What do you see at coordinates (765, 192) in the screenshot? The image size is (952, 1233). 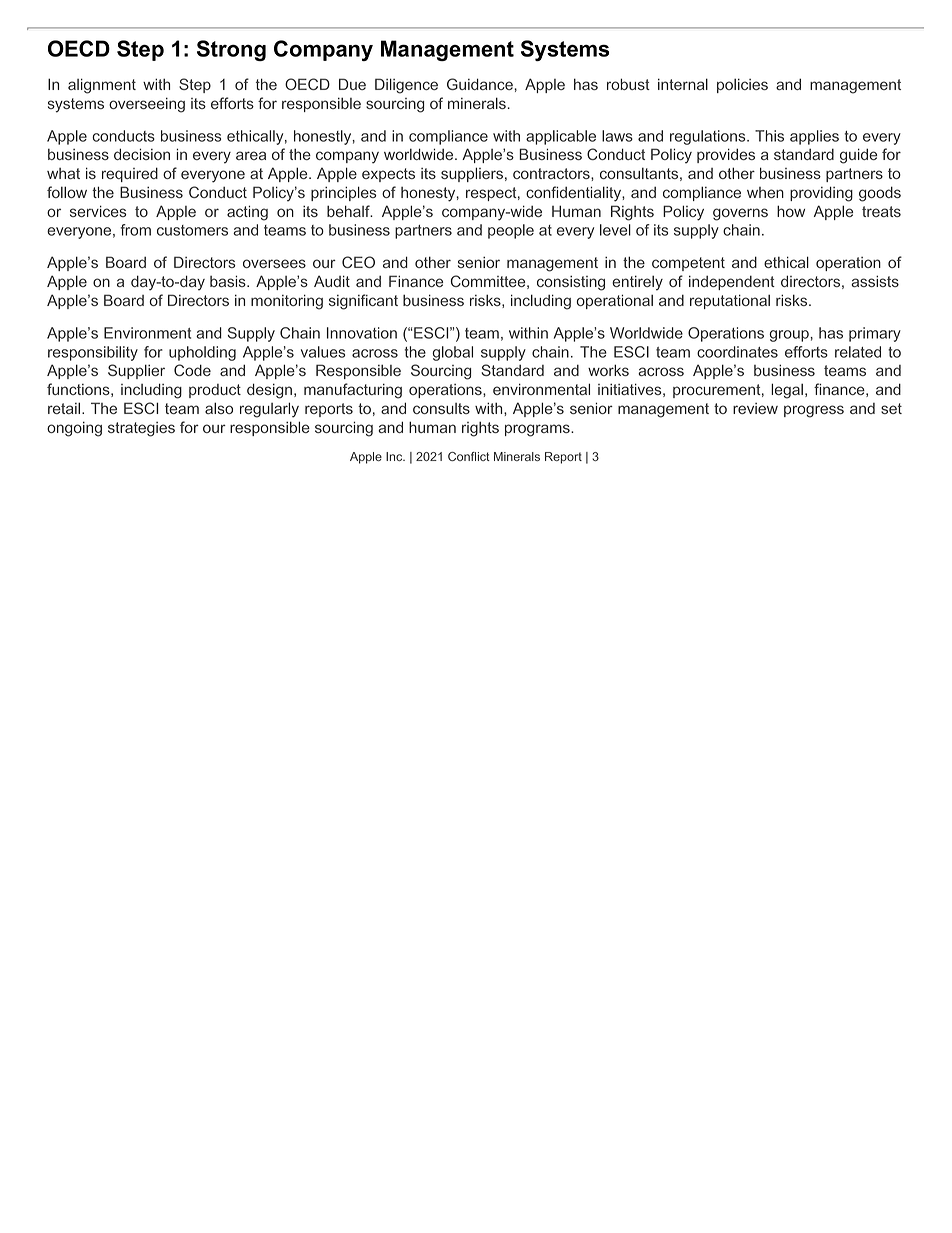 I see `when` at bounding box center [765, 192].
